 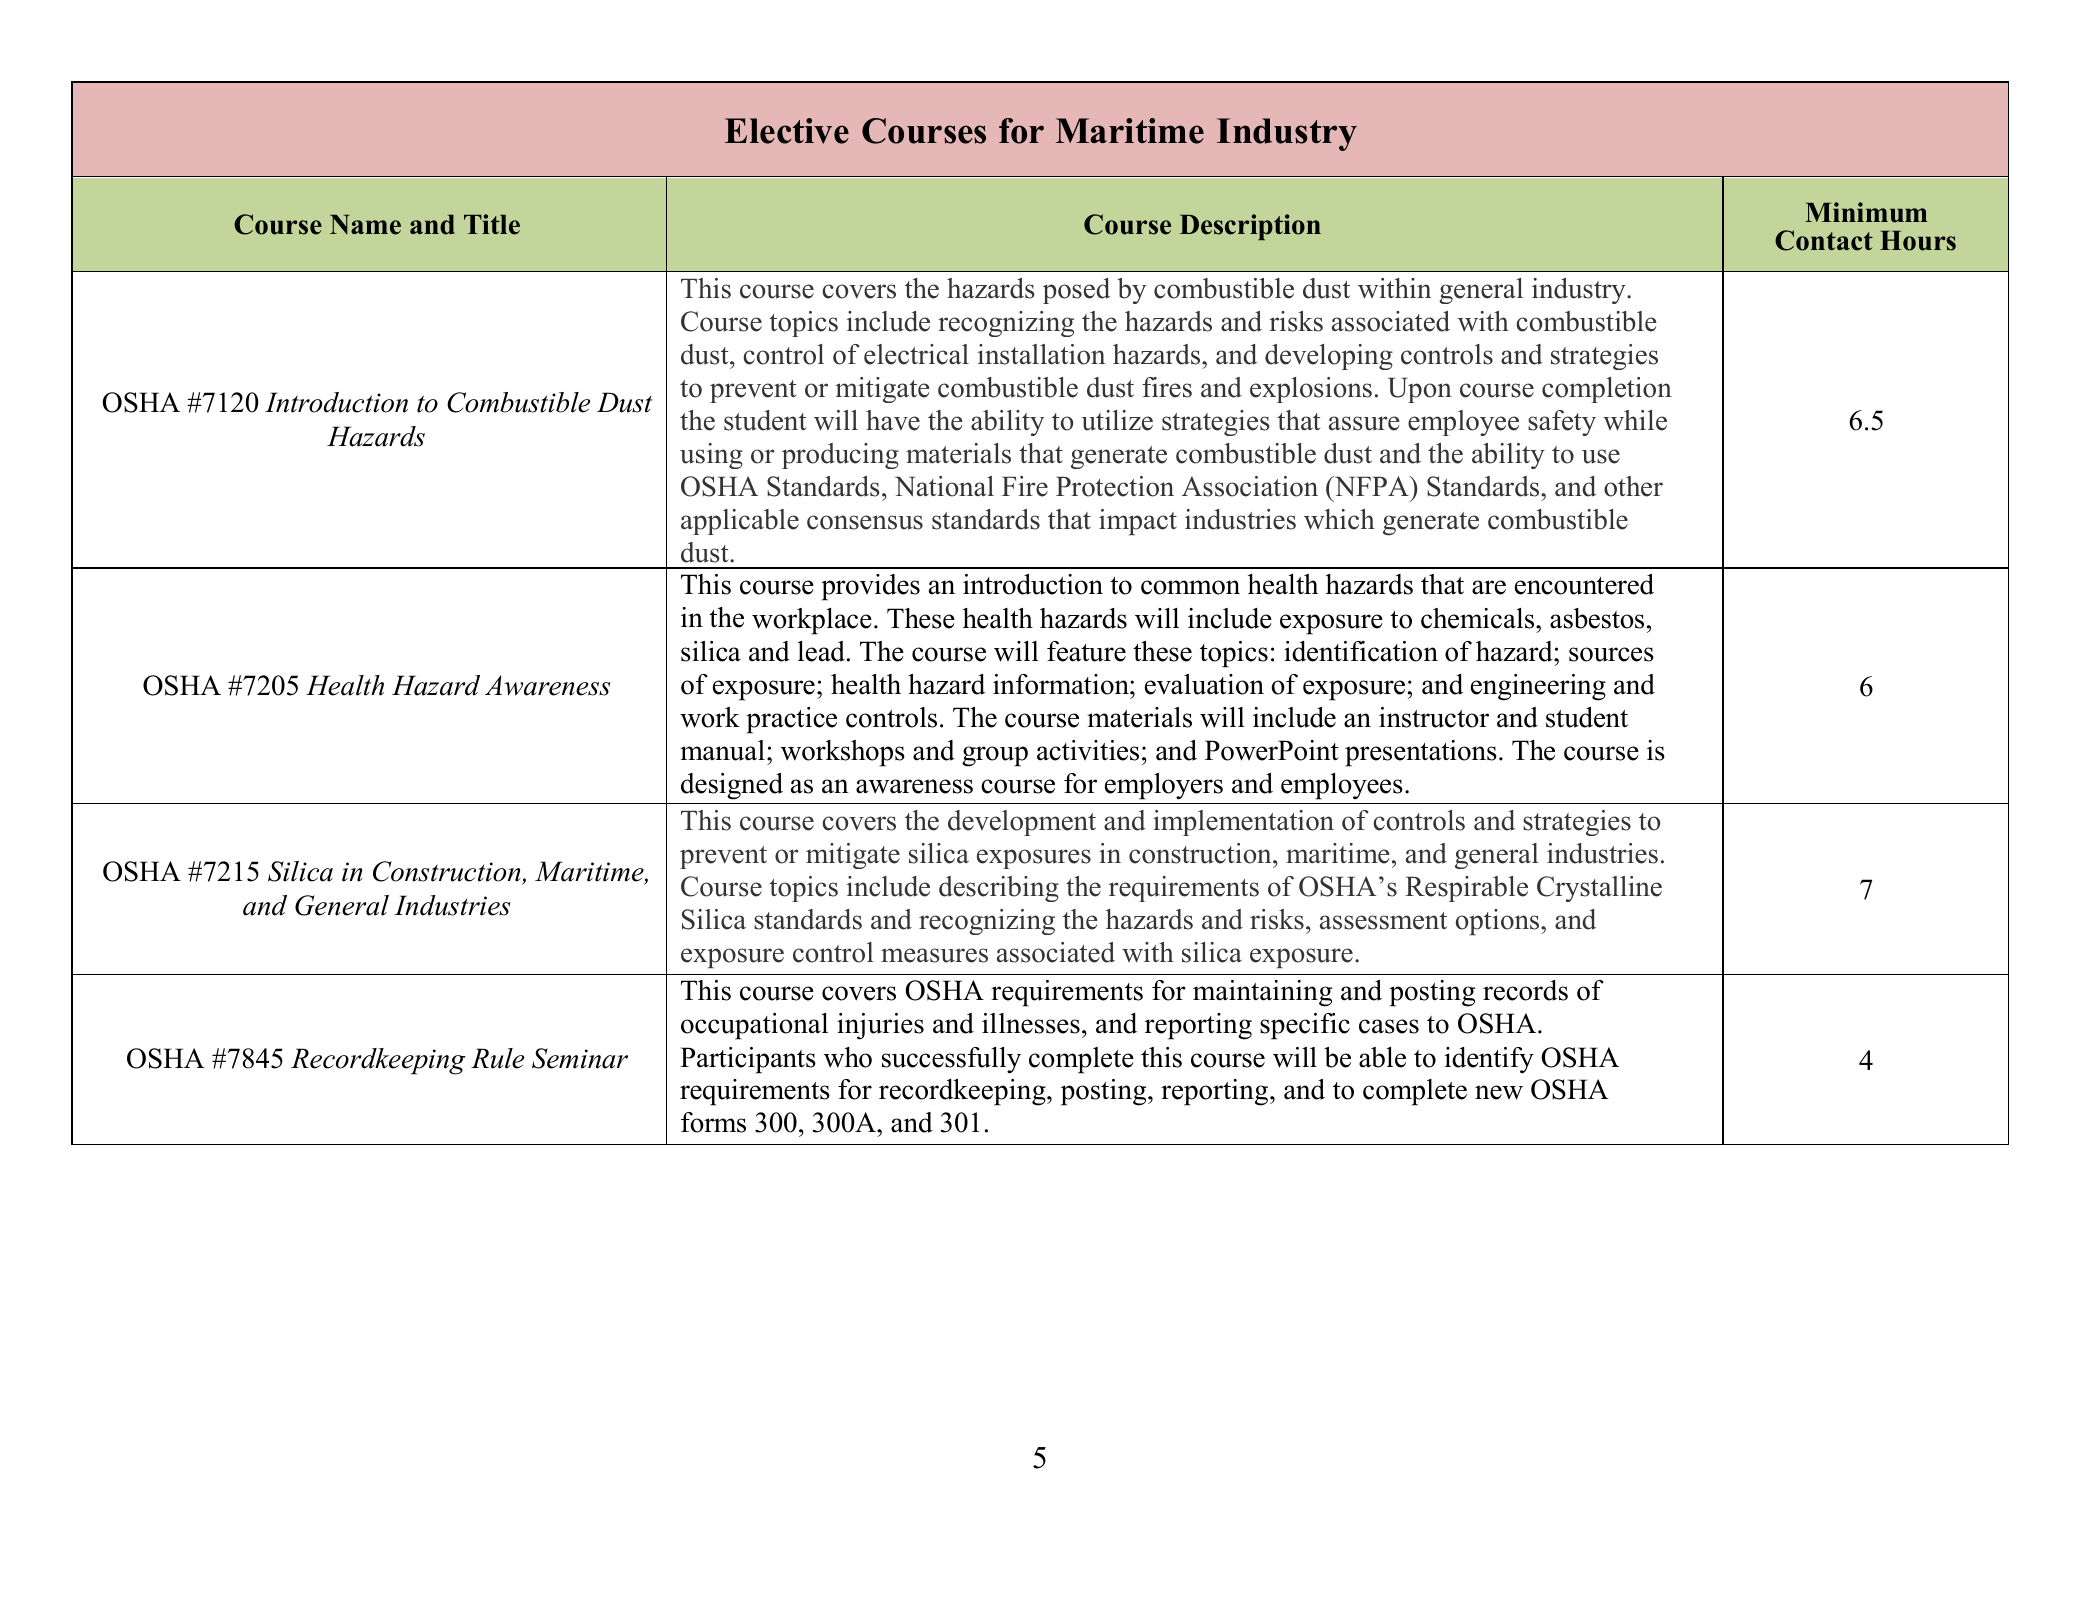 What do you see at coordinates (951, 1060) in the document?
I see `successfully` at bounding box center [951, 1060].
